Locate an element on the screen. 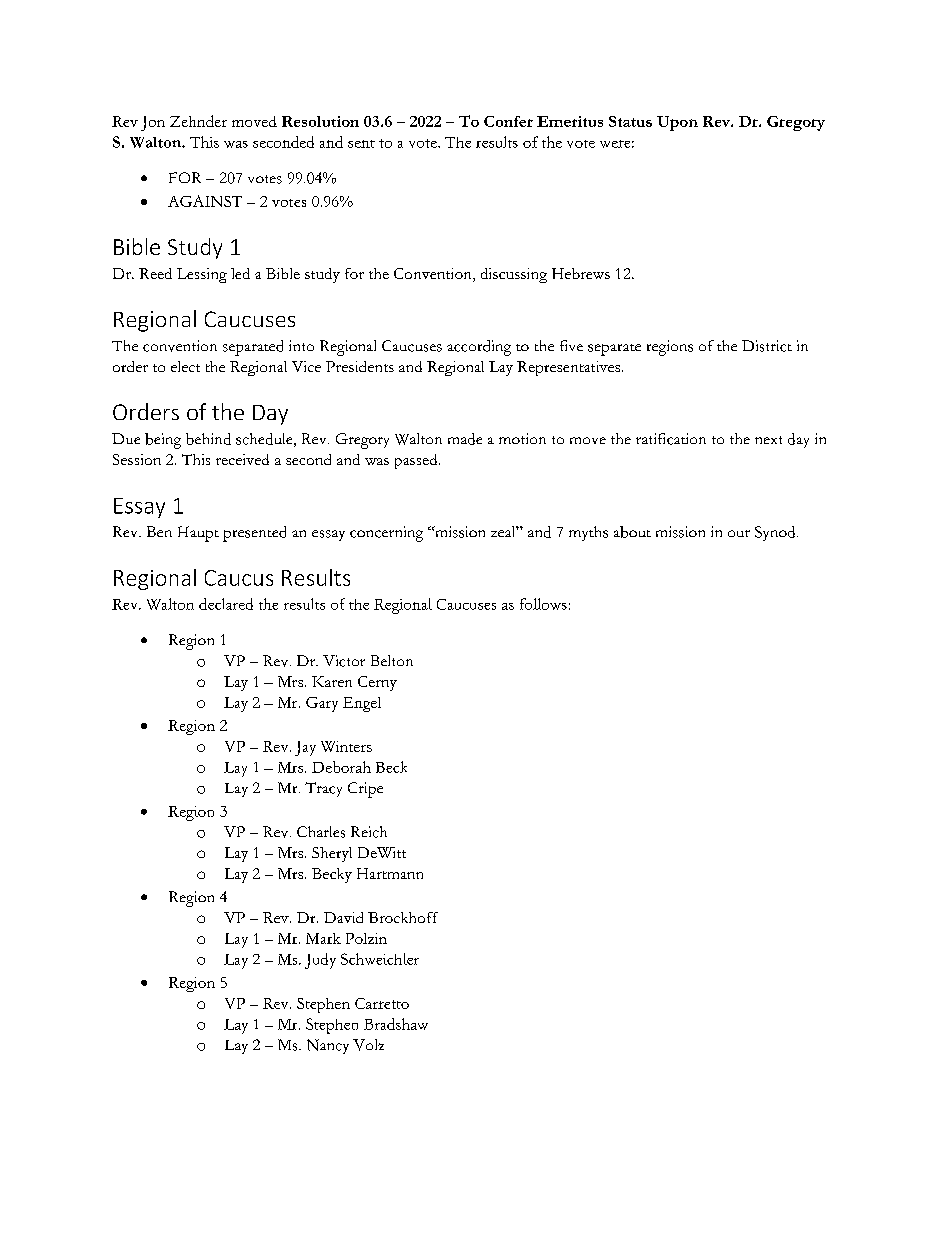 The image size is (952, 1233). our is located at coordinates (739, 533).
